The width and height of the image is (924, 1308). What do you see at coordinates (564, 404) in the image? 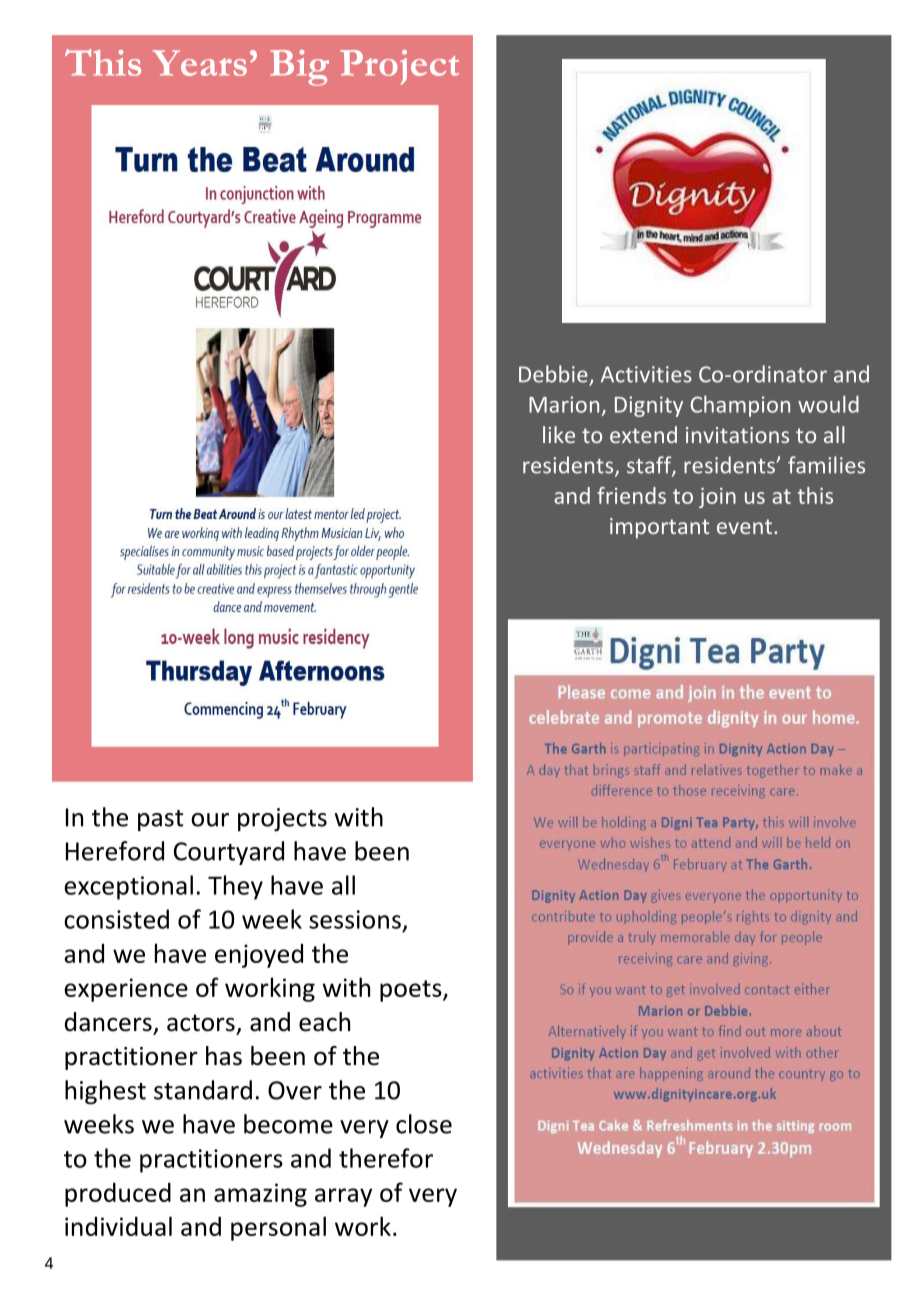
I see `Marion` at bounding box center [564, 404].
